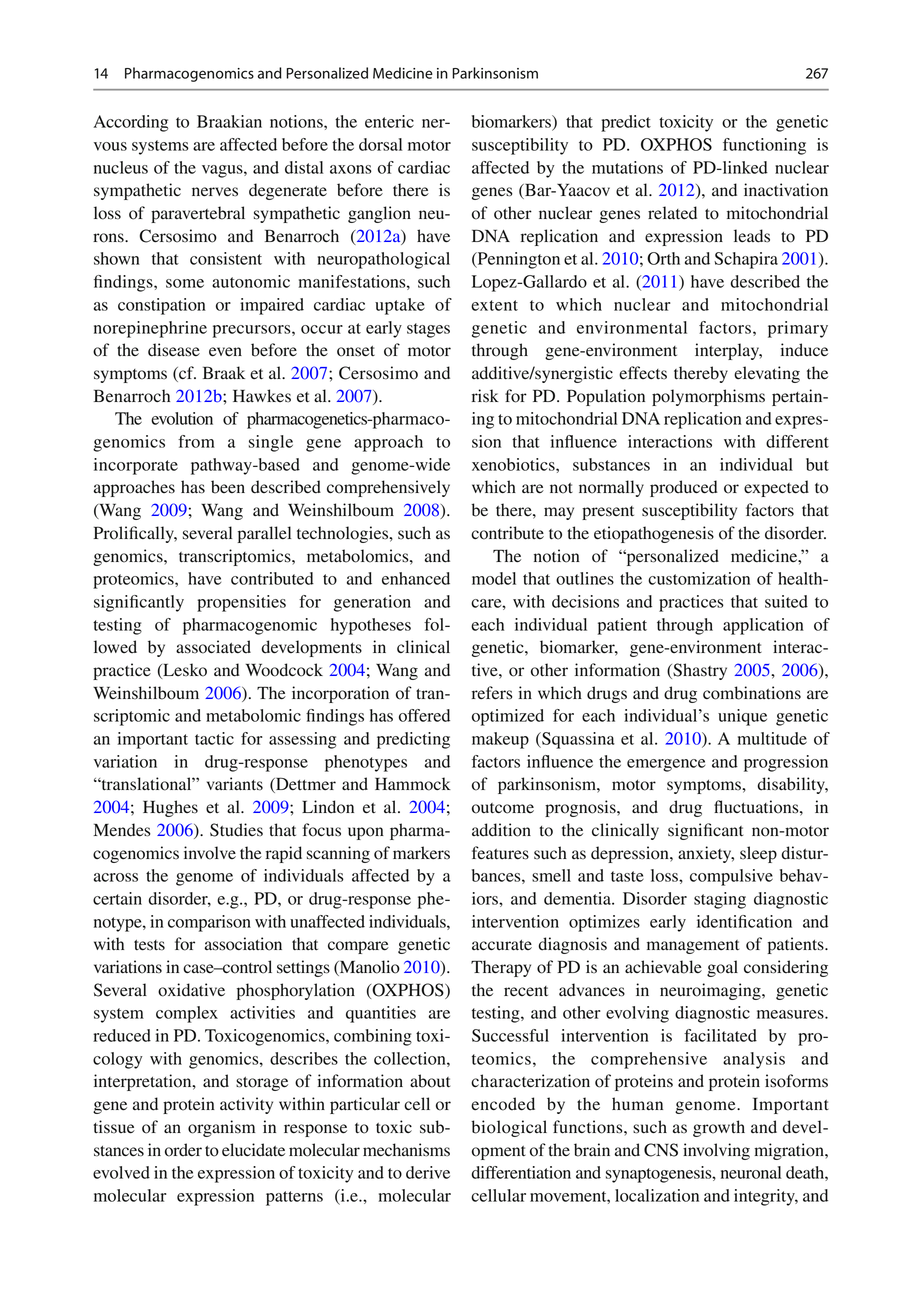 The width and height of the image is (922, 1316). What do you see at coordinates (215, 192) in the image?
I see `nerves` at bounding box center [215, 192].
